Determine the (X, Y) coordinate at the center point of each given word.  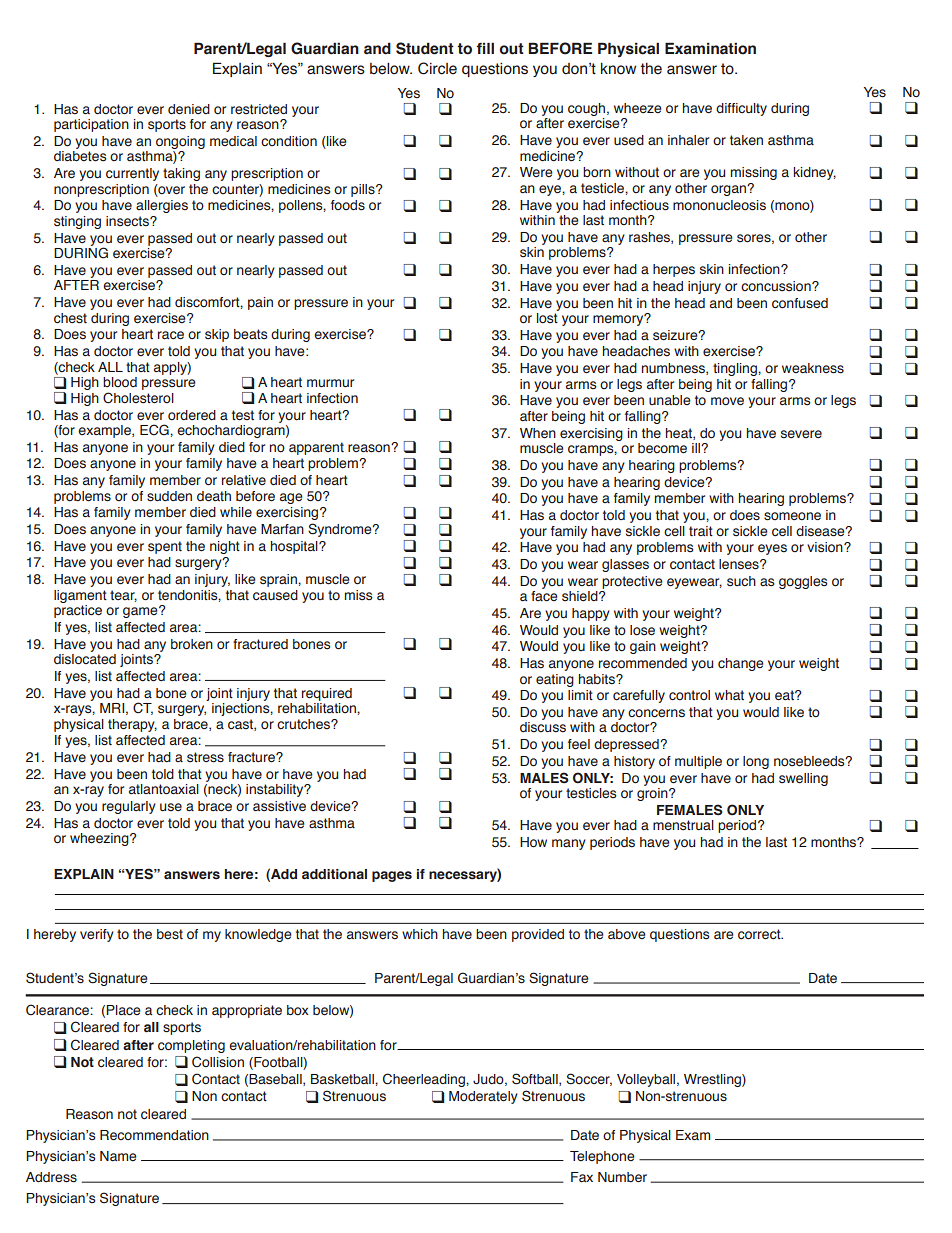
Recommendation (154, 1135)
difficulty (741, 109)
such (741, 581)
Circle (437, 68)
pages (392, 876)
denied (189, 109)
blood (120, 382)
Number (622, 1177)
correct (760, 934)
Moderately (483, 1097)
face (544, 596)
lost (547, 318)
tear (123, 596)
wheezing (100, 839)
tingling (736, 369)
